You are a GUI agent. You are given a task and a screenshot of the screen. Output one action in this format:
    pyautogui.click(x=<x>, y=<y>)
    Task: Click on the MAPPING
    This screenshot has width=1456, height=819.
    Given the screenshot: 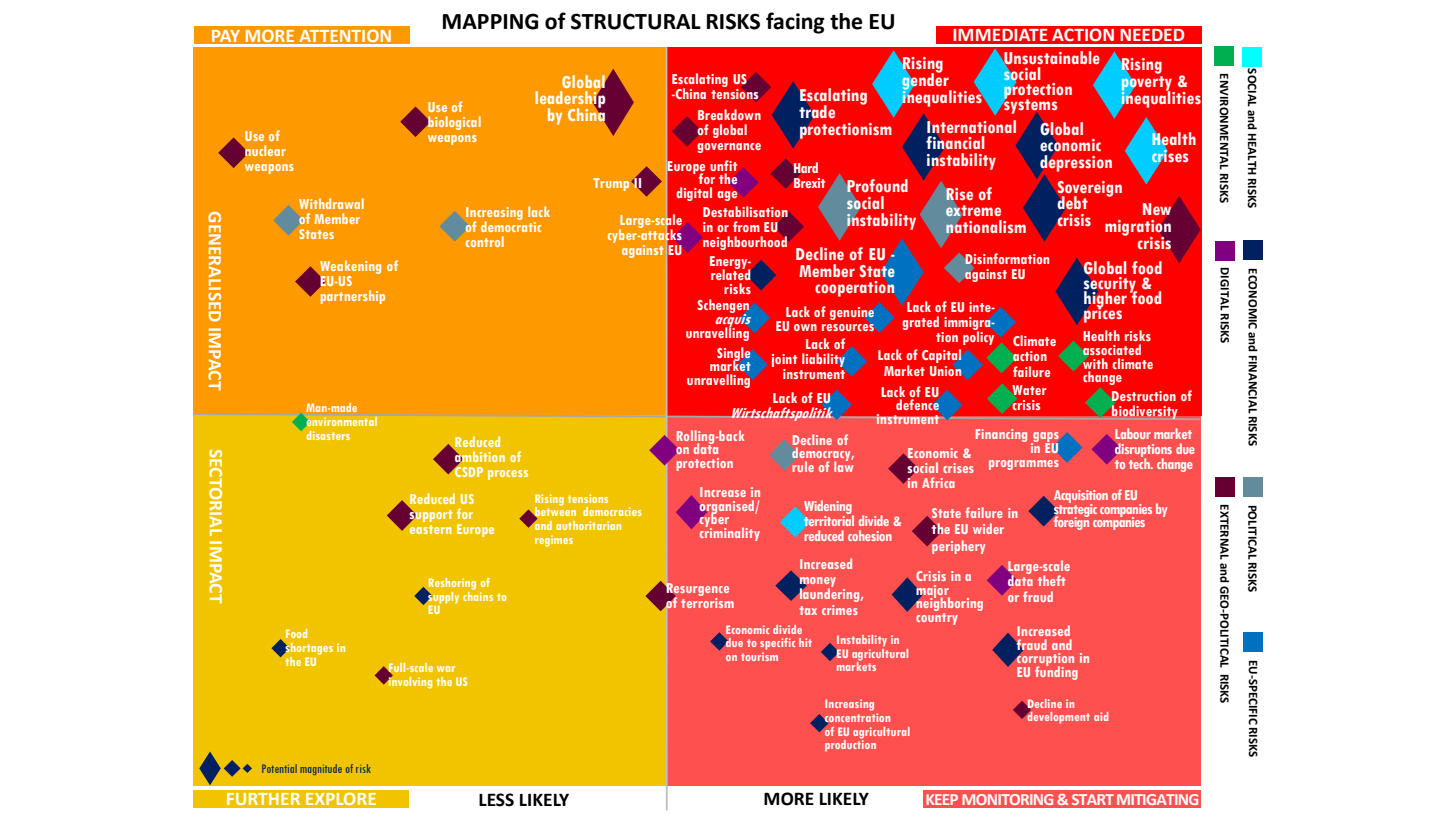 What is the action you would take?
    pyautogui.click(x=490, y=21)
